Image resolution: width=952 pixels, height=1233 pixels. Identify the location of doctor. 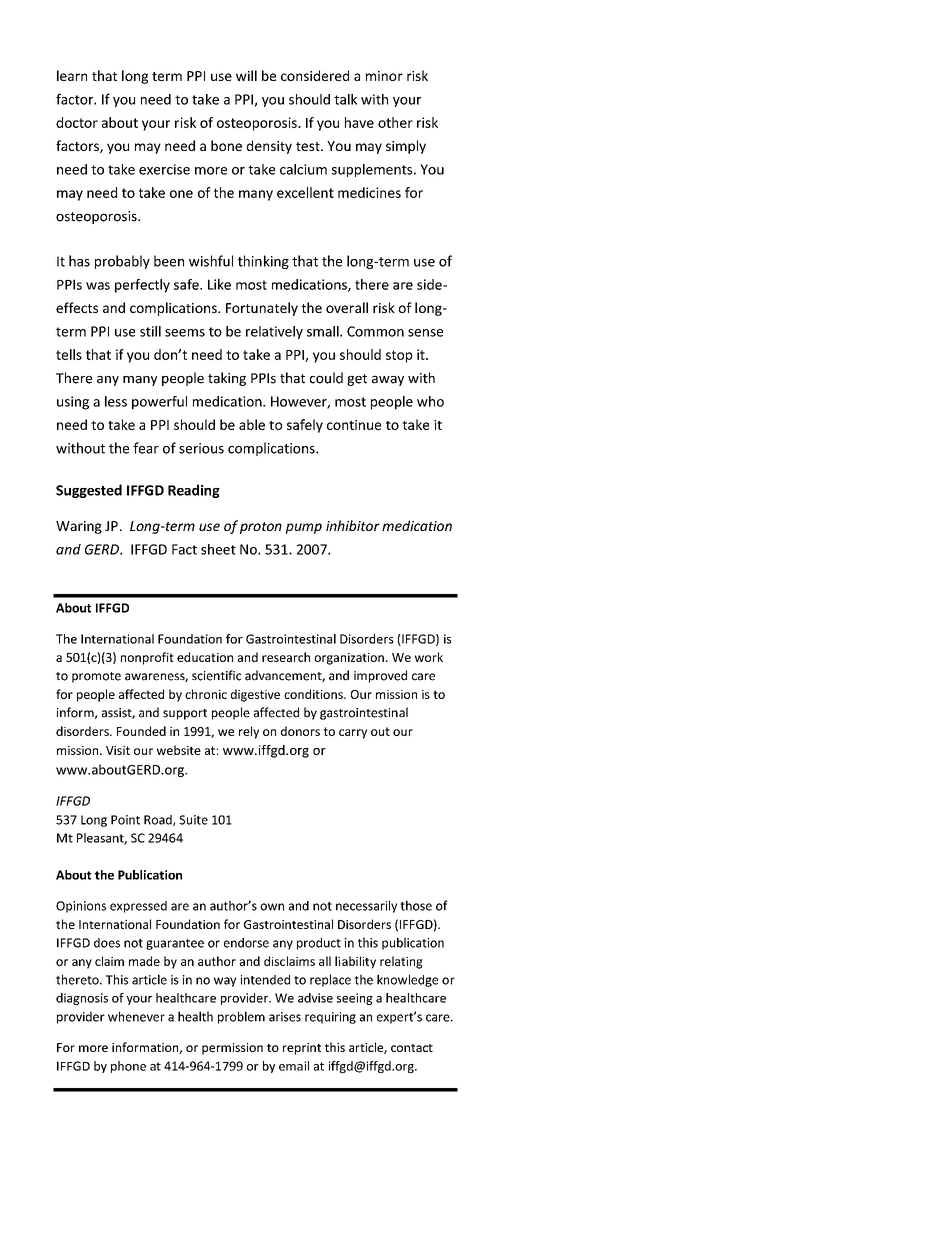
(77, 122).
